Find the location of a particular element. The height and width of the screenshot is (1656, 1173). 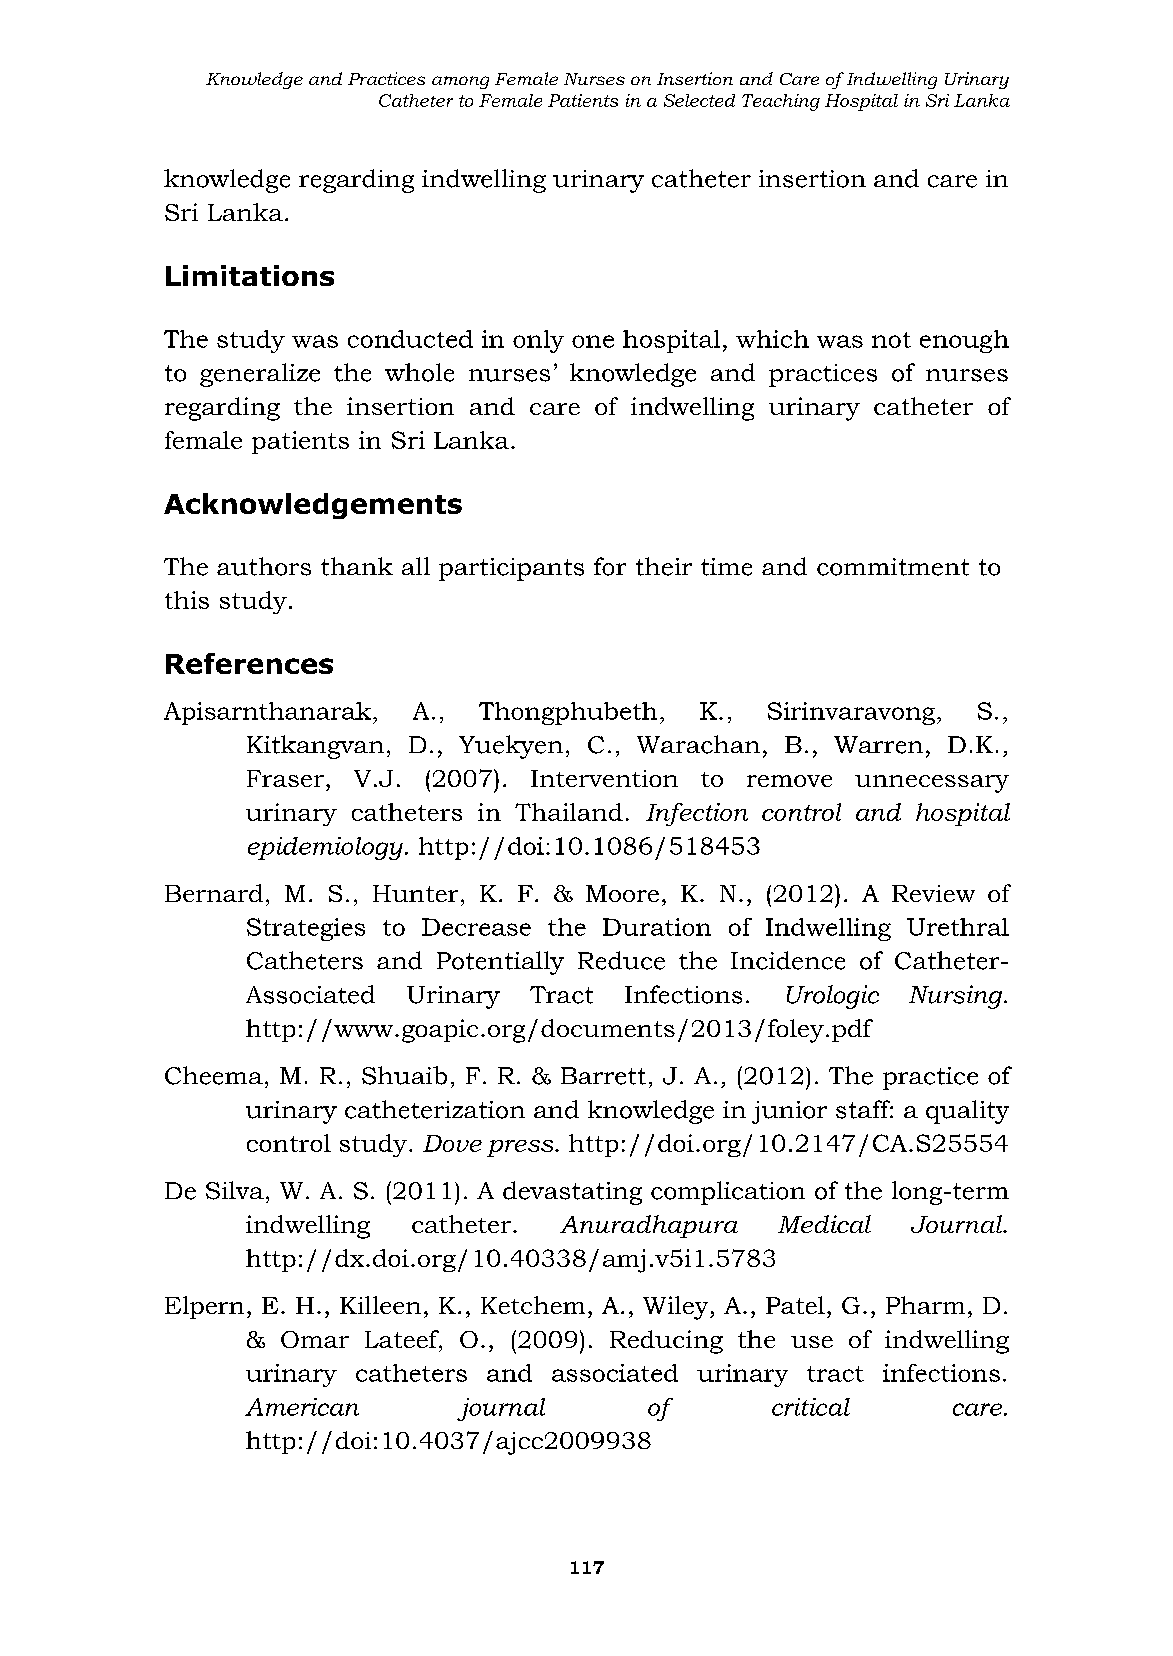

use is located at coordinates (812, 1342).
